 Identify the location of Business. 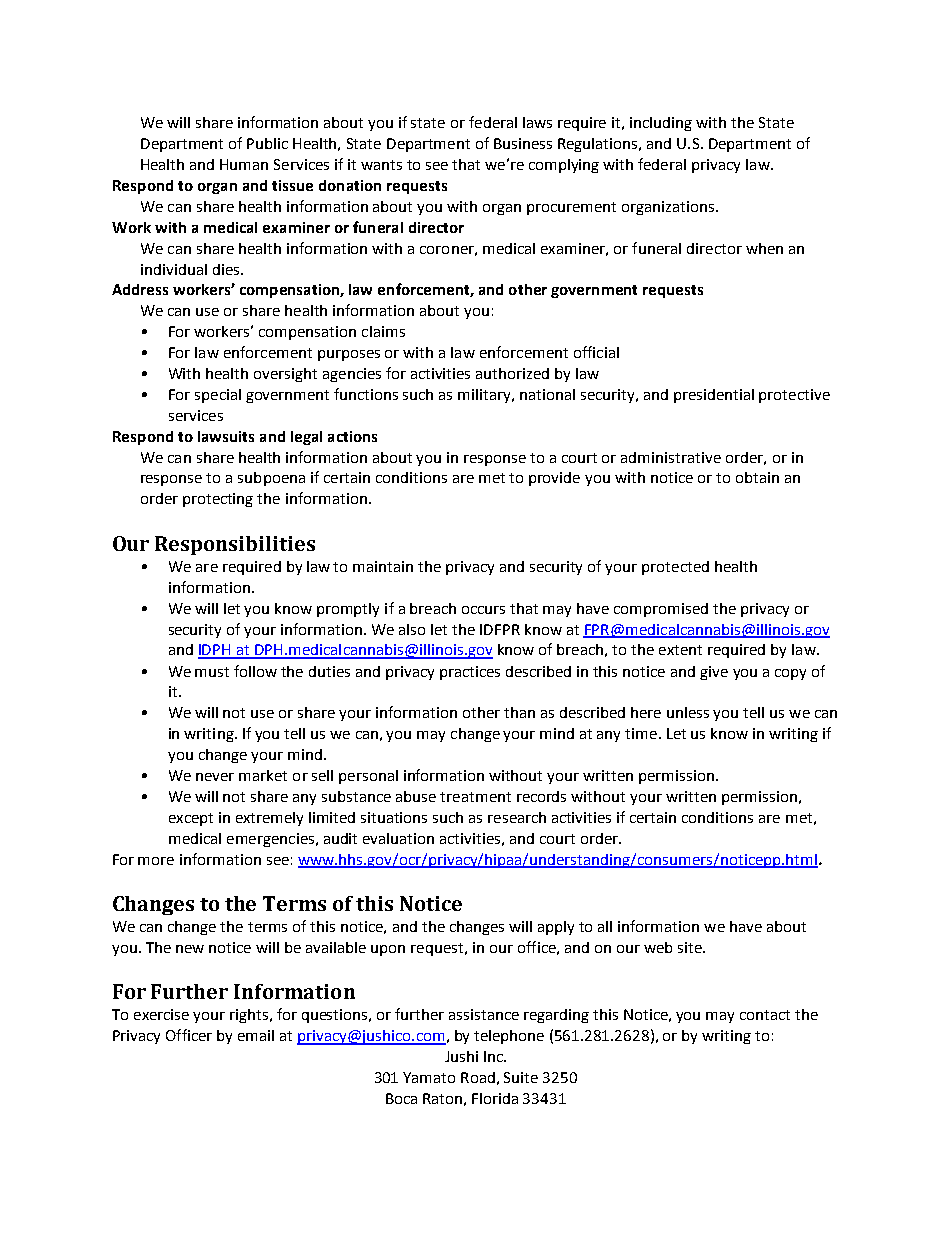
(523, 143).
